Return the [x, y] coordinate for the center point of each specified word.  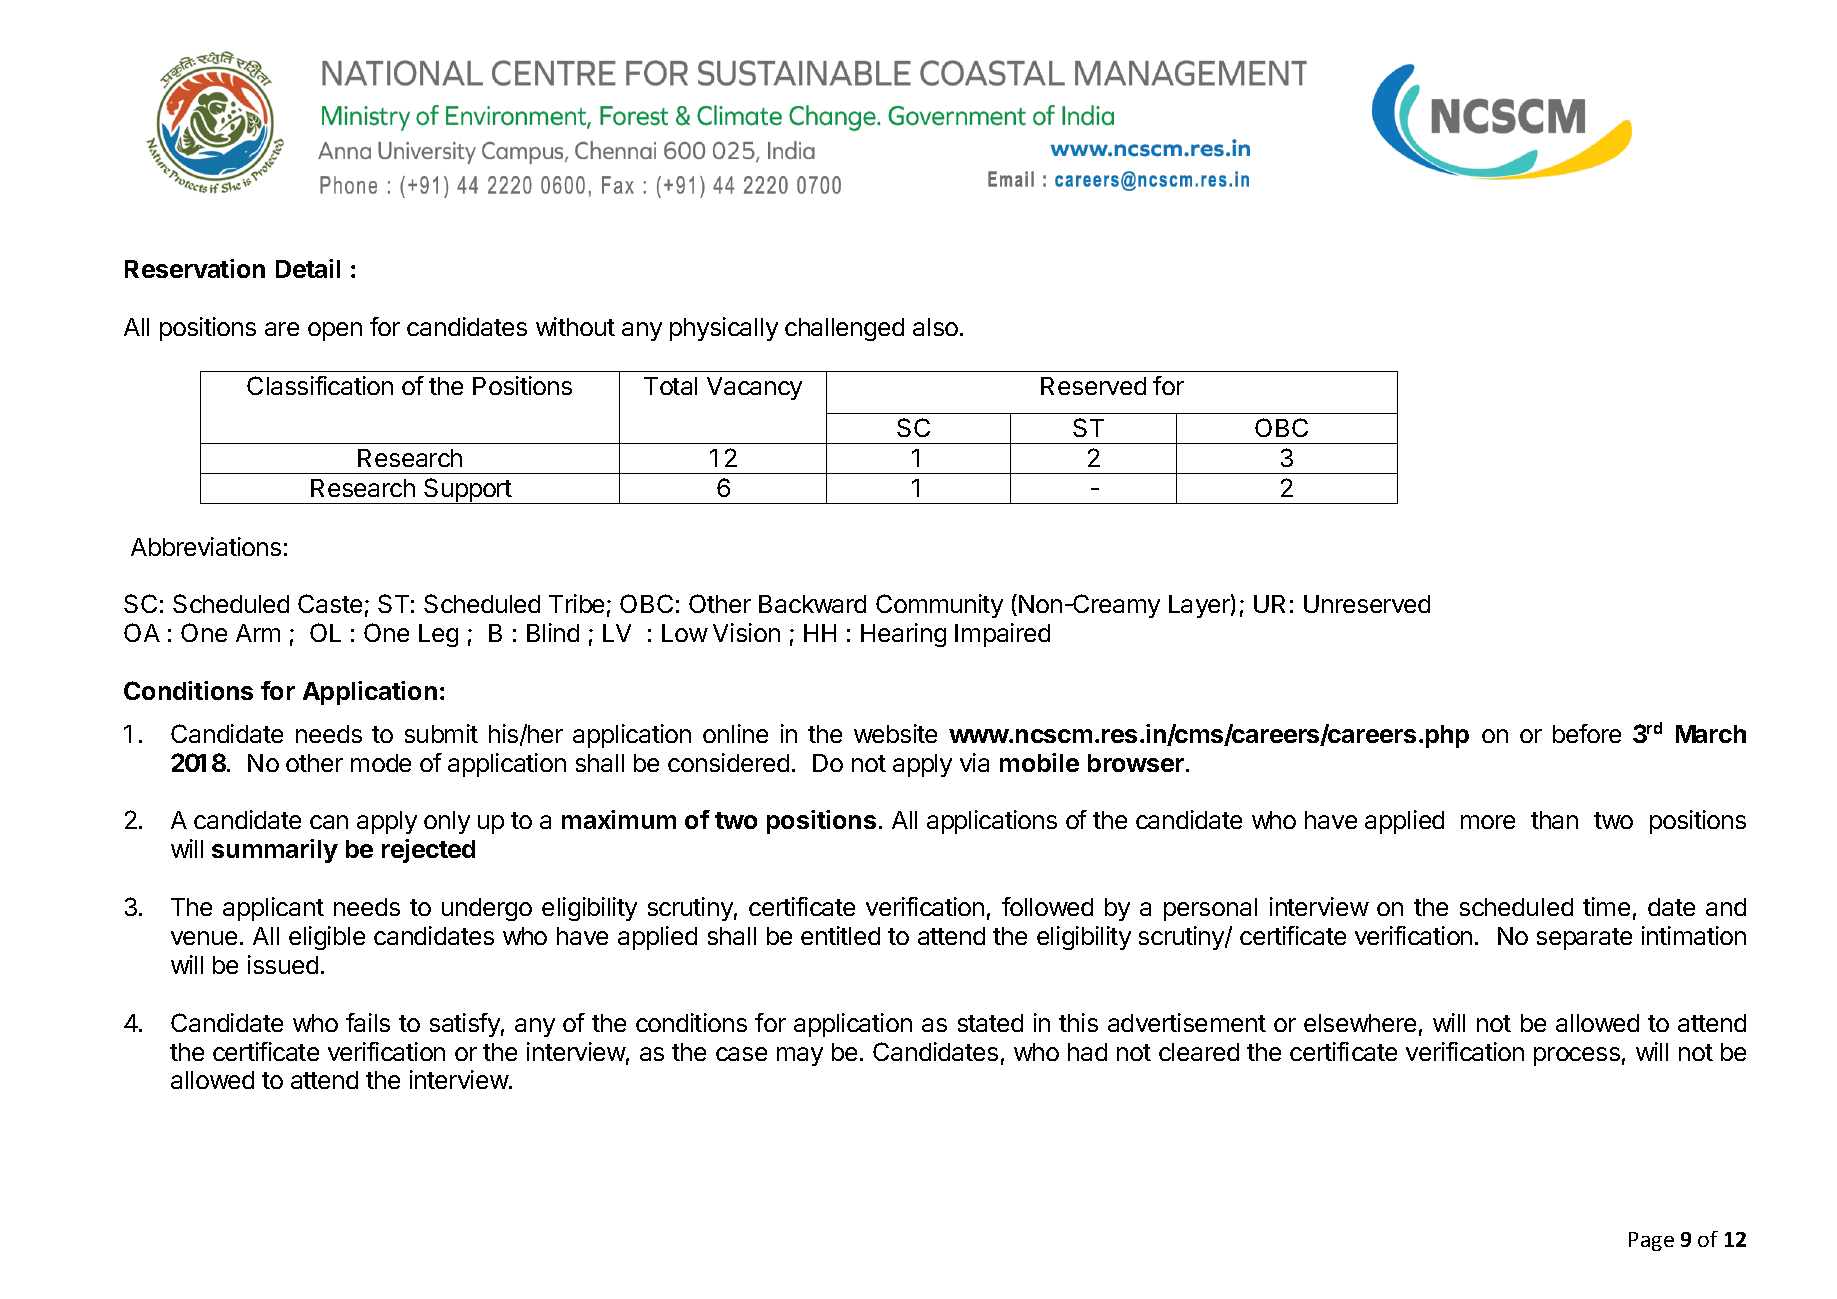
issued [283, 964]
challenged [844, 329]
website [895, 733]
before [1587, 733]
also [935, 327]
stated [990, 1023]
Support [467, 491]
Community [939, 606]
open [335, 331]
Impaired [1002, 635]
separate [1584, 939]
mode [381, 763]
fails [368, 1022]
